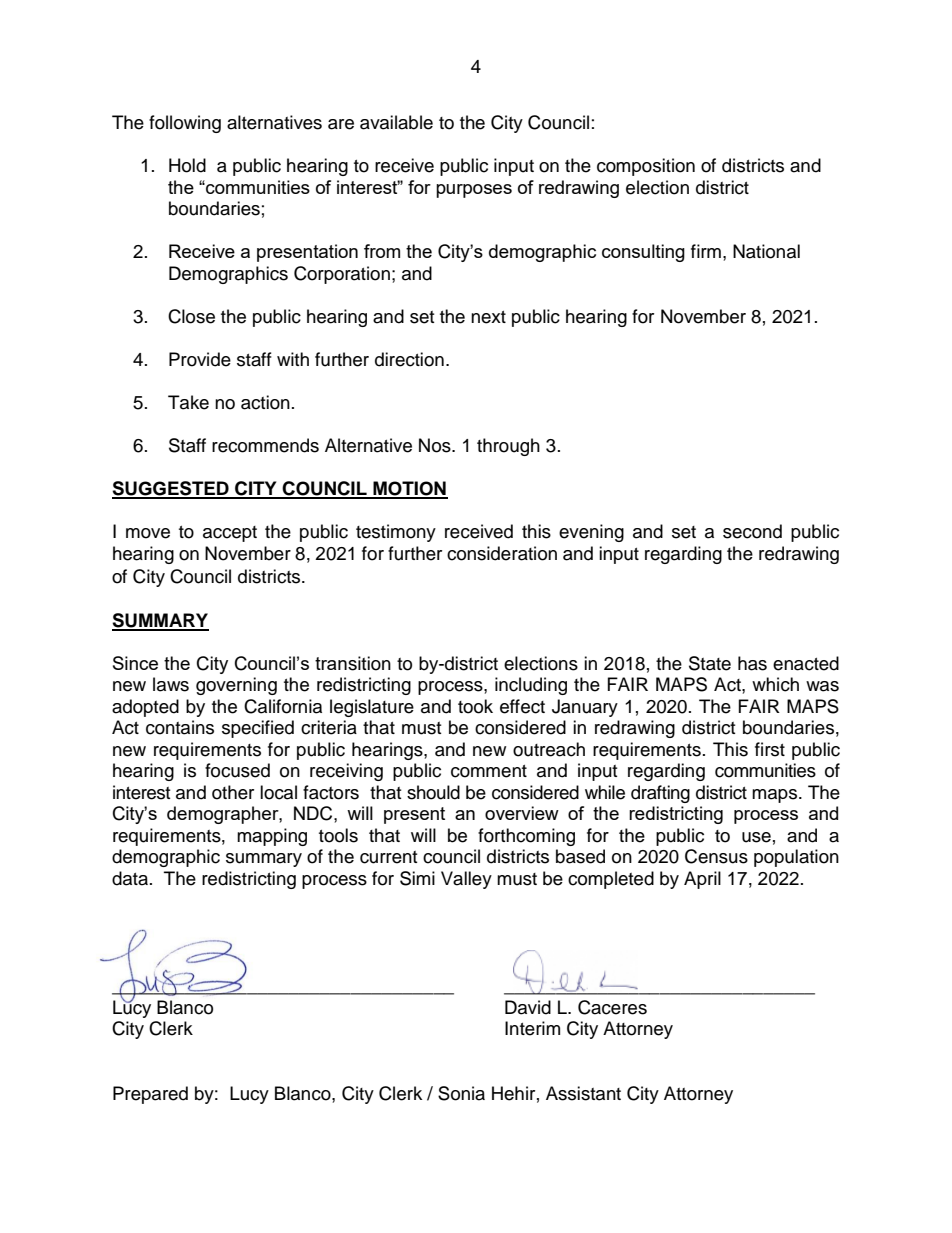 The width and height of the screenshot is (952, 1233). Describe the element at coordinates (474, 191) in the screenshot. I see `purposes` at that location.
